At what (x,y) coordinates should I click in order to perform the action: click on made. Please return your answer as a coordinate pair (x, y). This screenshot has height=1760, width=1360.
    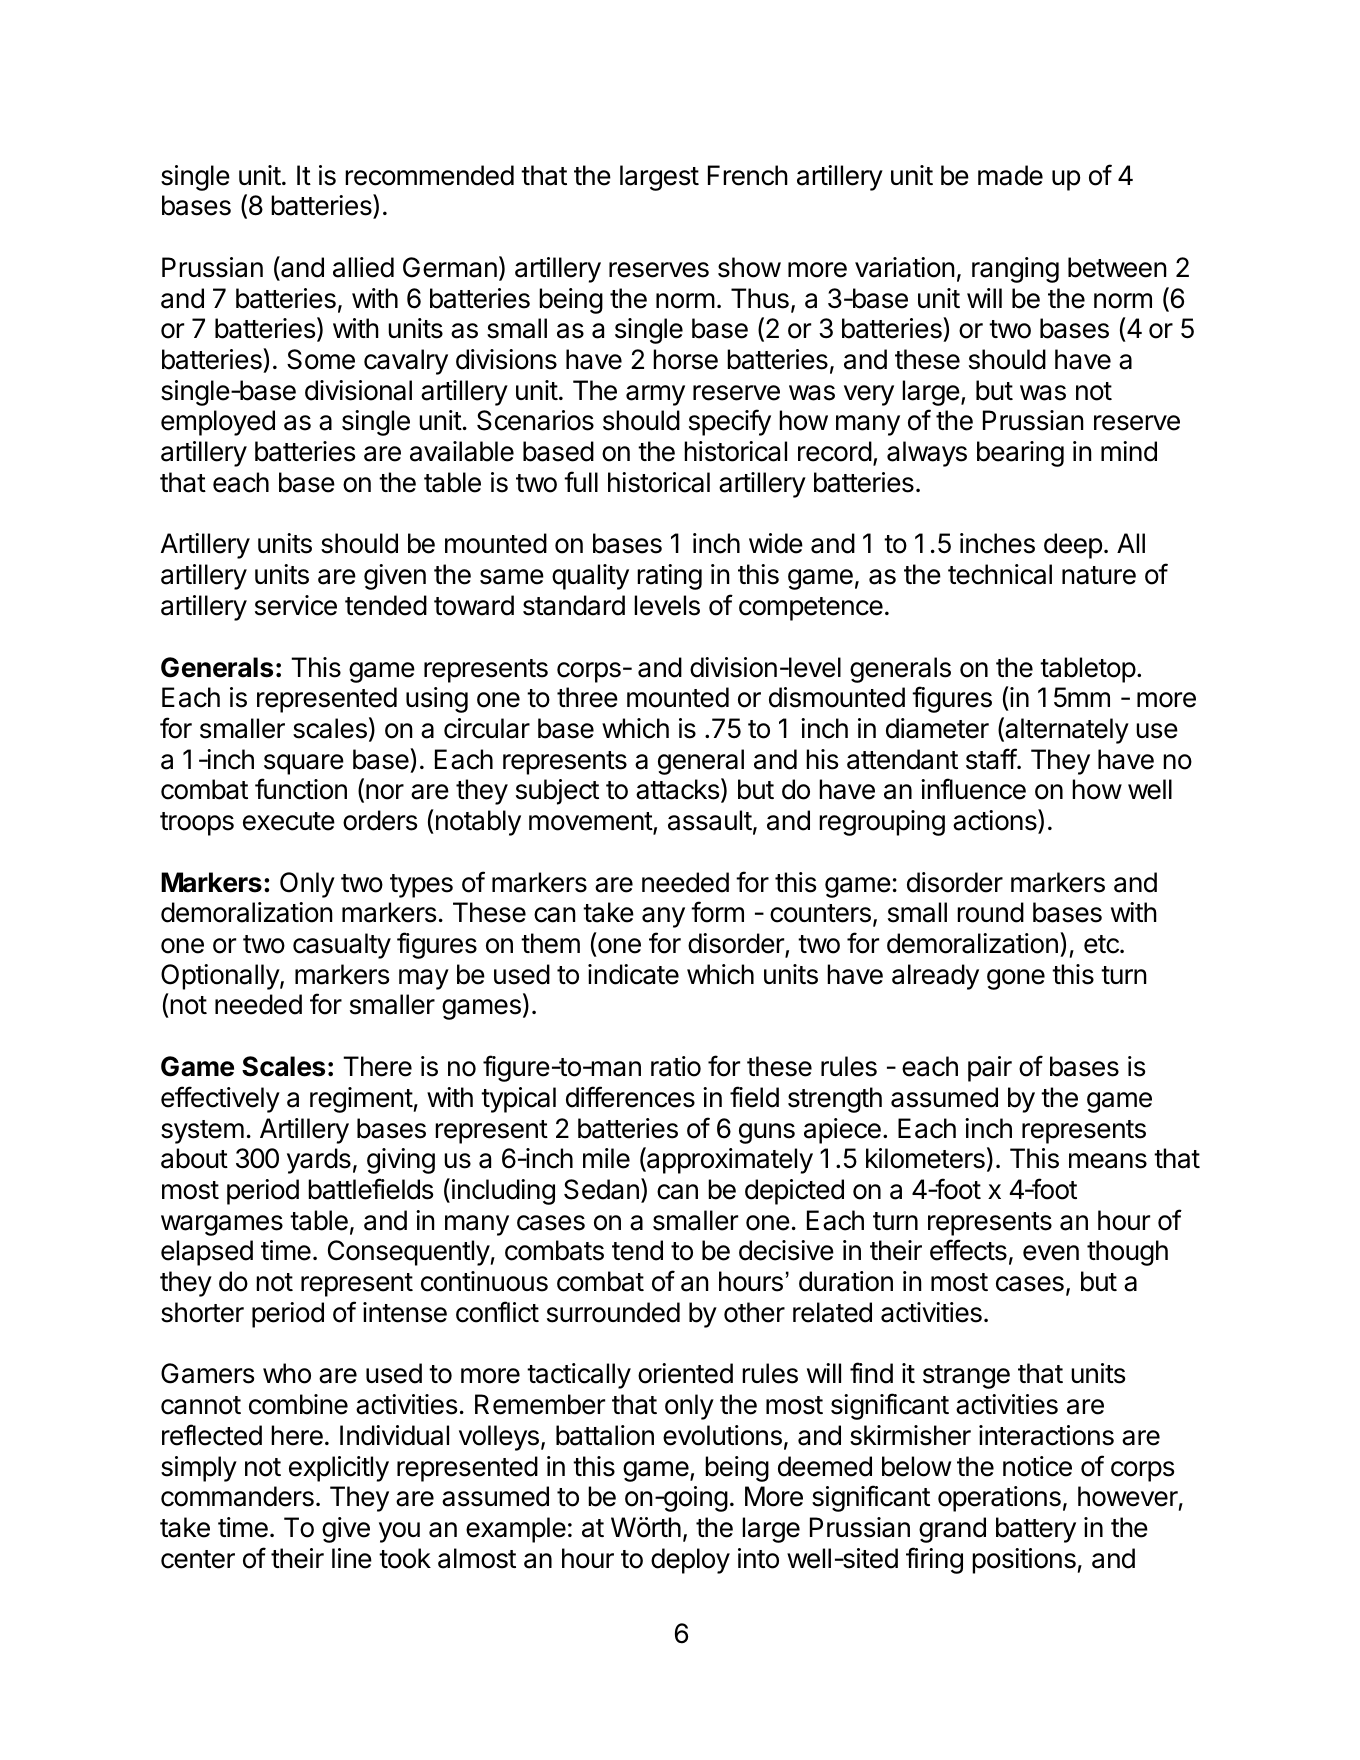
    Looking at the image, I should click on (1010, 175).
